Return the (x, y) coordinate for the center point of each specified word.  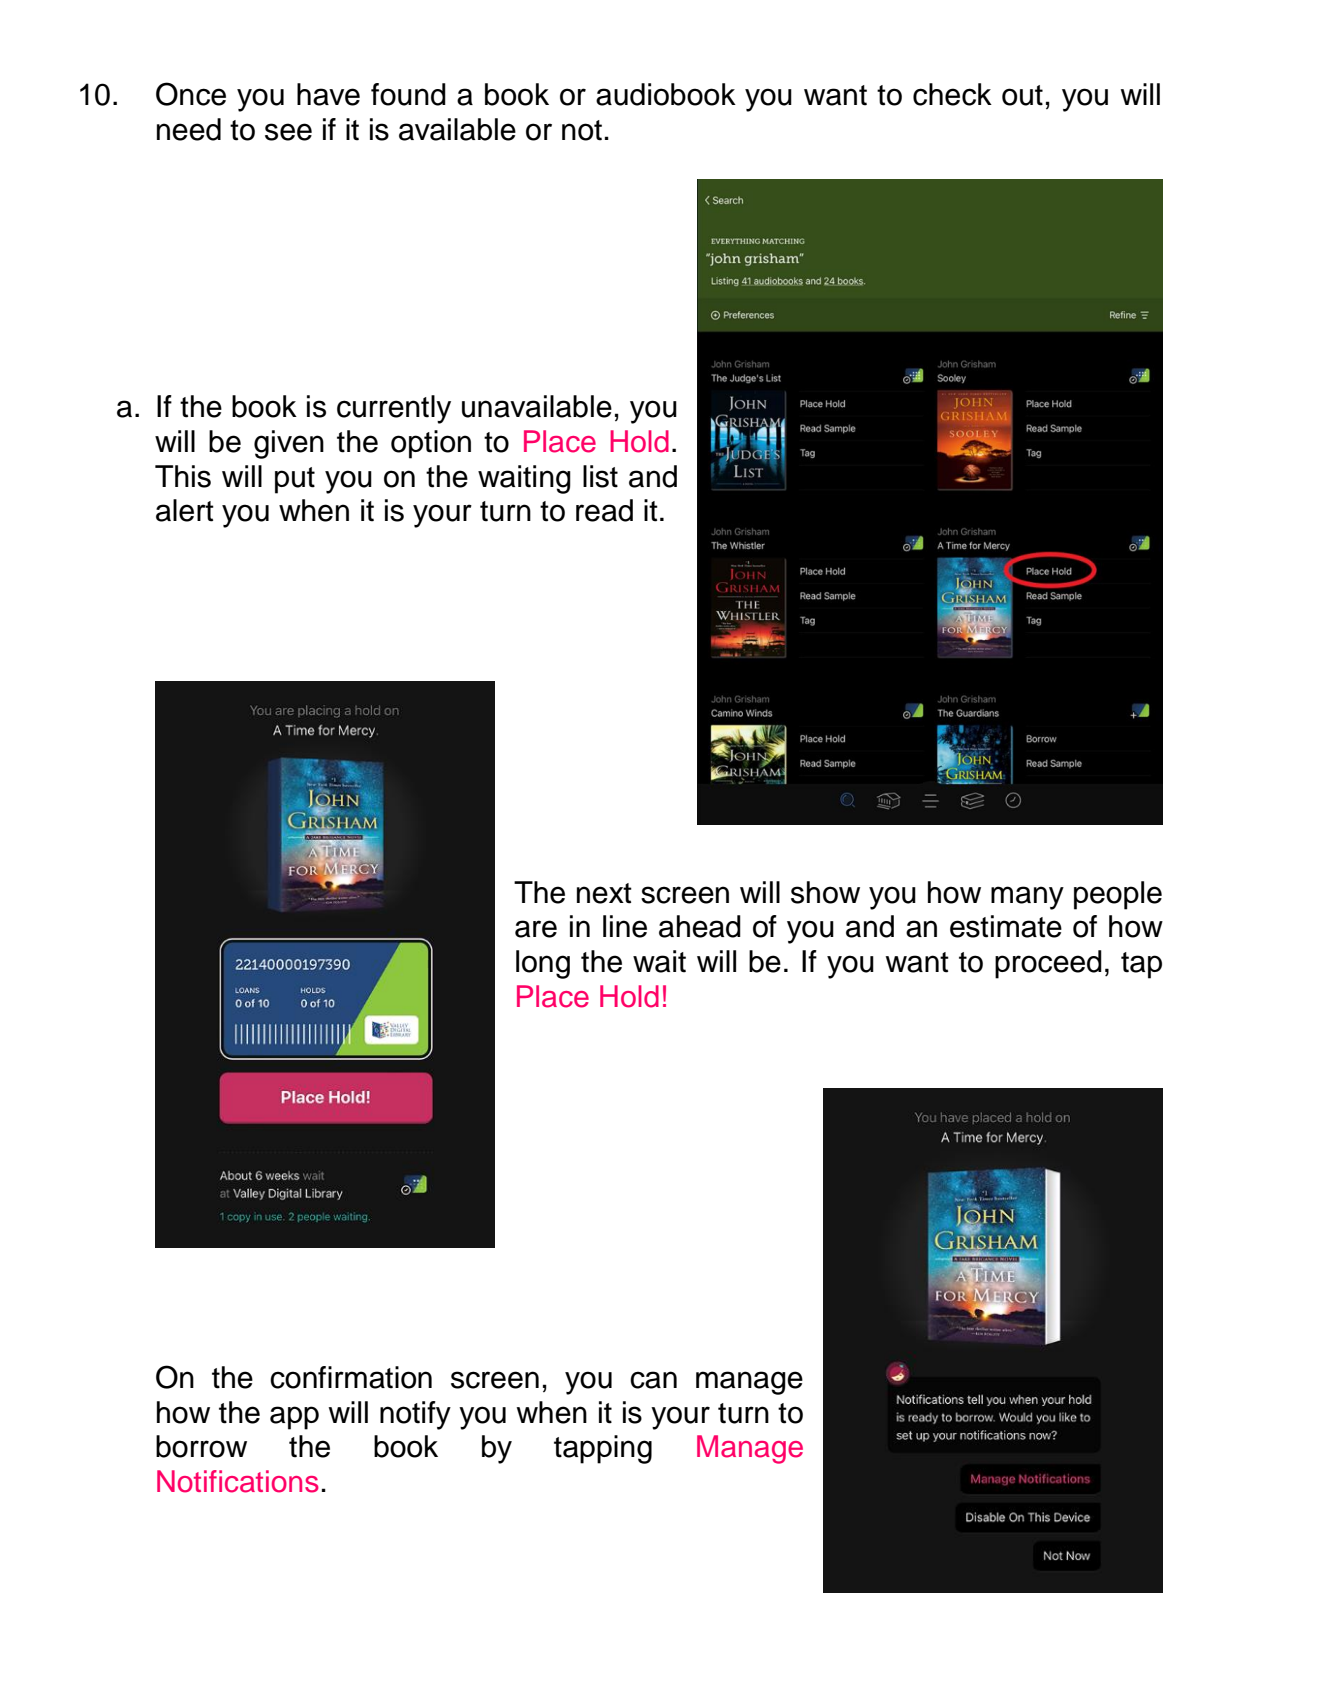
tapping (603, 1449)
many (1027, 898)
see (288, 132)
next (604, 893)
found (408, 94)
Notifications (238, 1481)
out (1022, 95)
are (536, 929)
